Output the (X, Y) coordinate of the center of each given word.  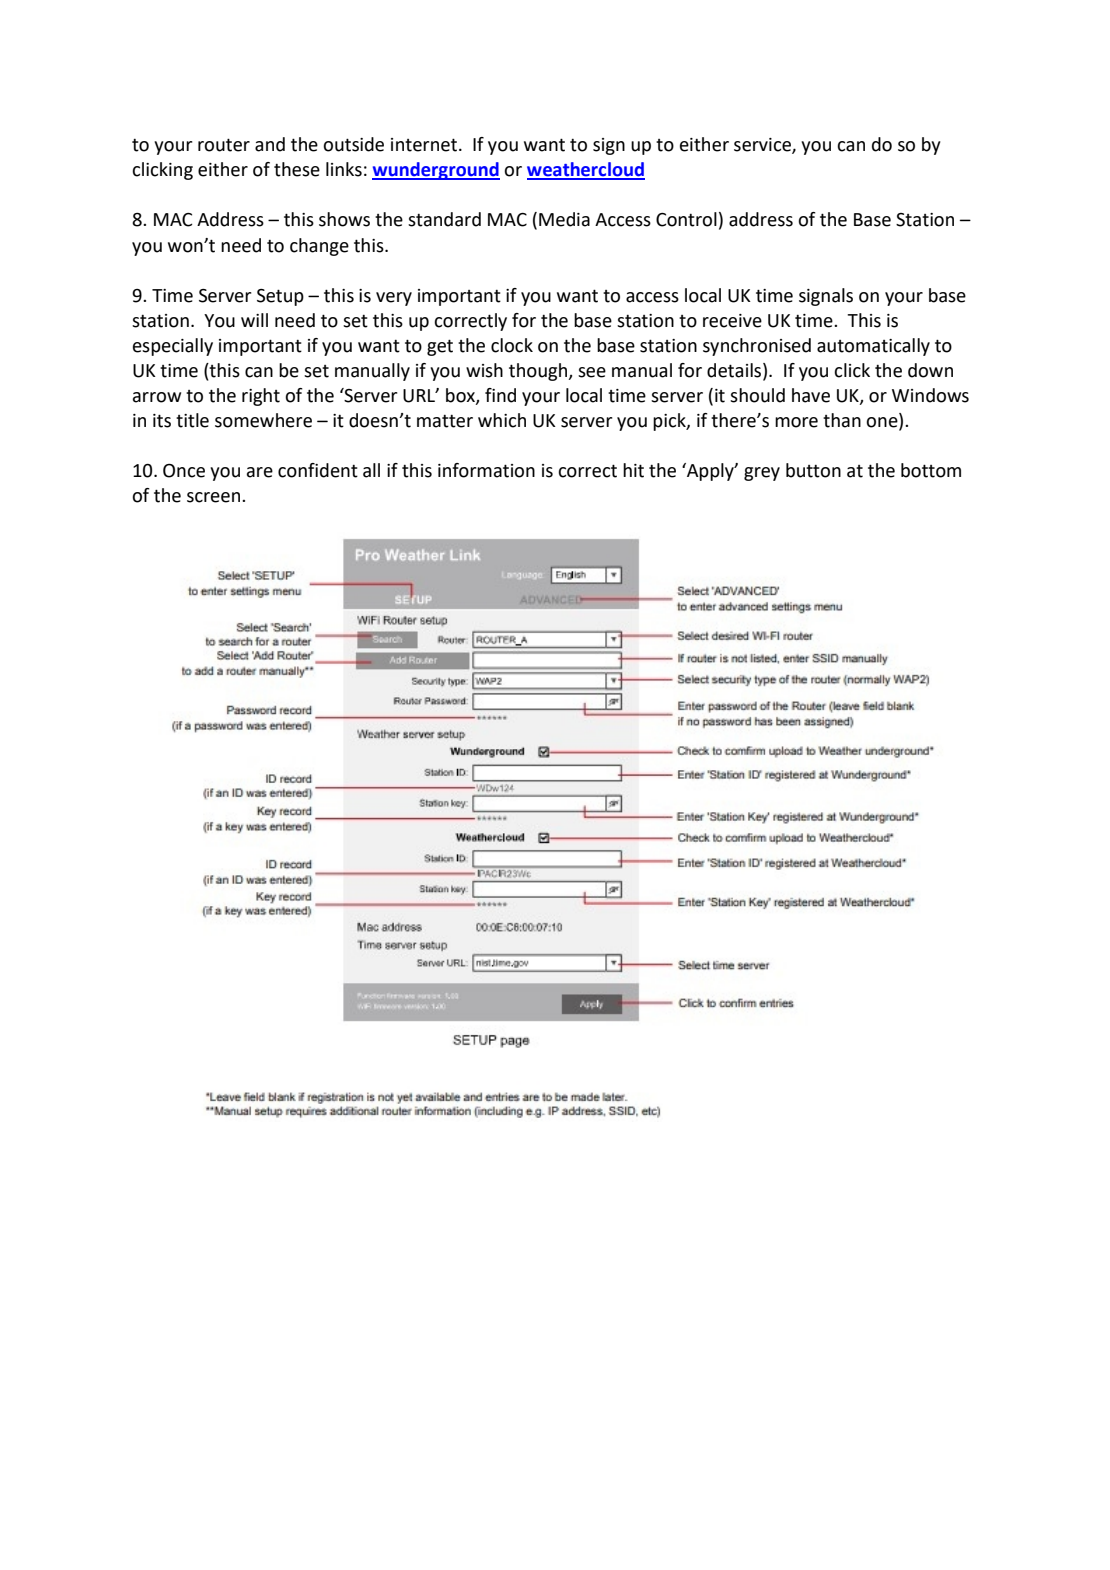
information (486, 470)
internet (425, 145)
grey (762, 474)
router (224, 145)
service (763, 146)
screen (213, 497)
